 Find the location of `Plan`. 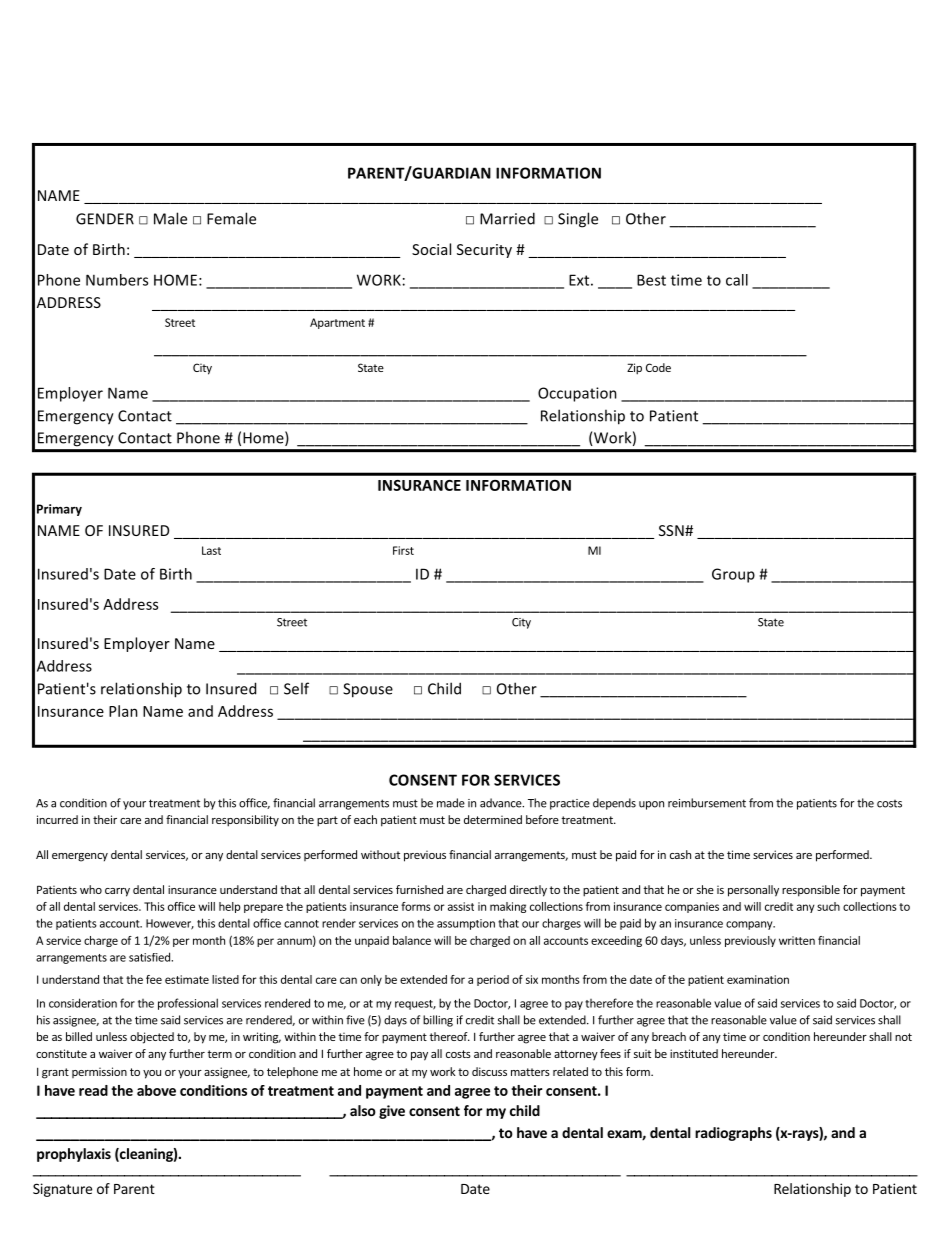

Plan is located at coordinates (123, 711).
